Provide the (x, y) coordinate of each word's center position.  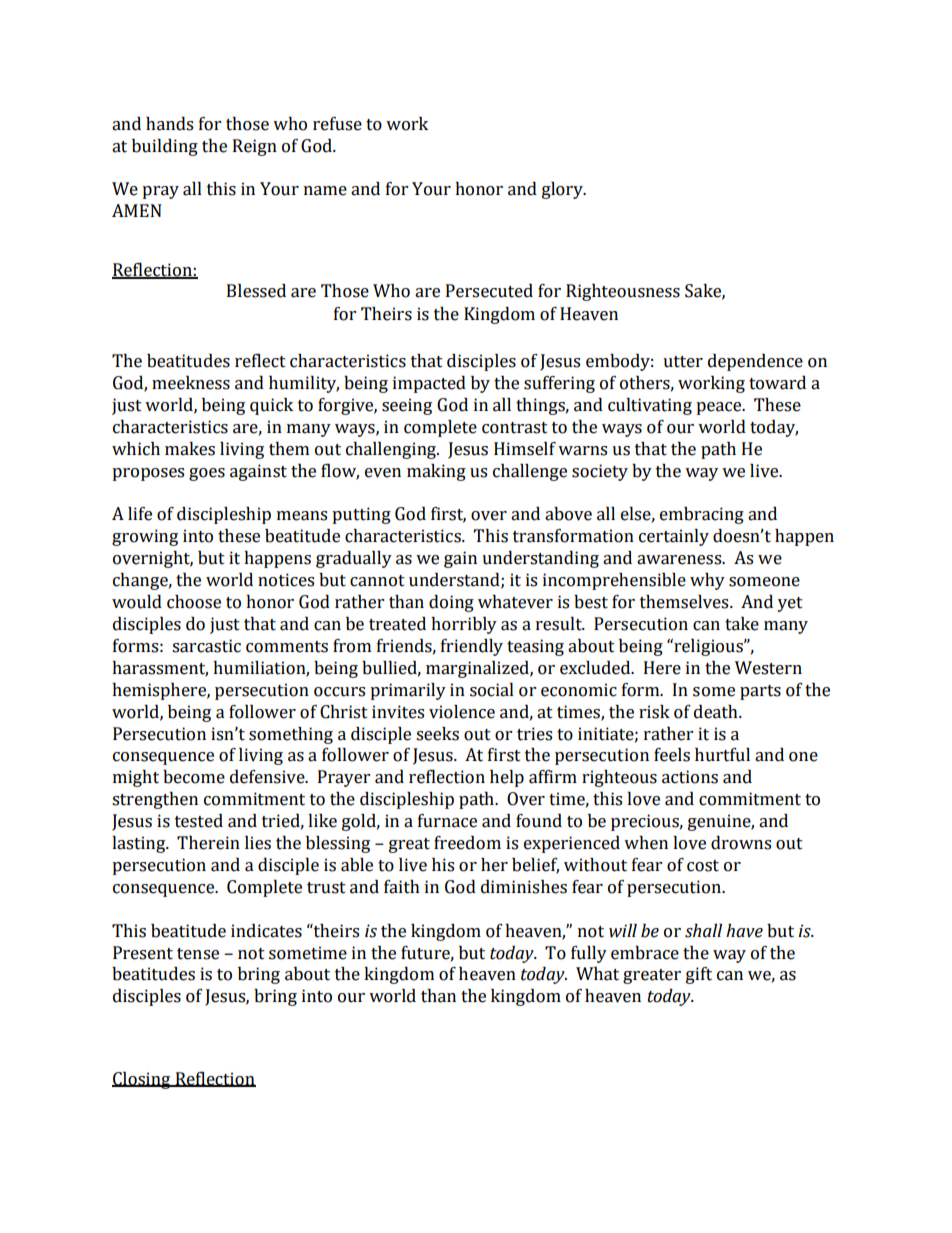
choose (194, 602)
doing (451, 603)
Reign (255, 147)
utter (683, 362)
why (707, 581)
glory (563, 190)
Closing (142, 1080)
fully (589, 954)
